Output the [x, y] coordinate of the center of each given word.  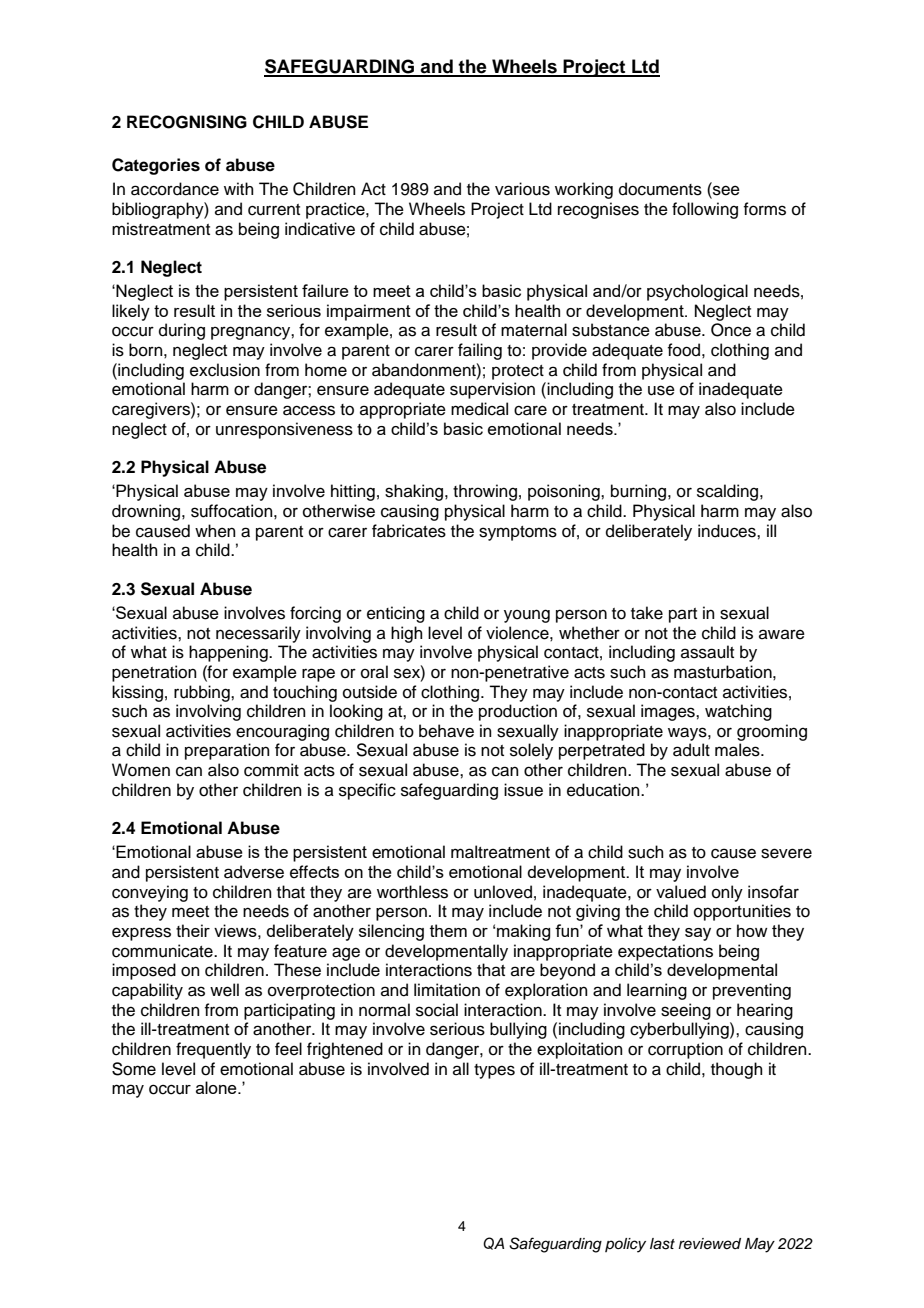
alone [217, 1087]
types [494, 1071]
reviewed [710, 1243]
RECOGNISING [187, 122]
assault [707, 652]
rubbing [203, 693]
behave [446, 731]
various [522, 189]
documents [660, 189]
